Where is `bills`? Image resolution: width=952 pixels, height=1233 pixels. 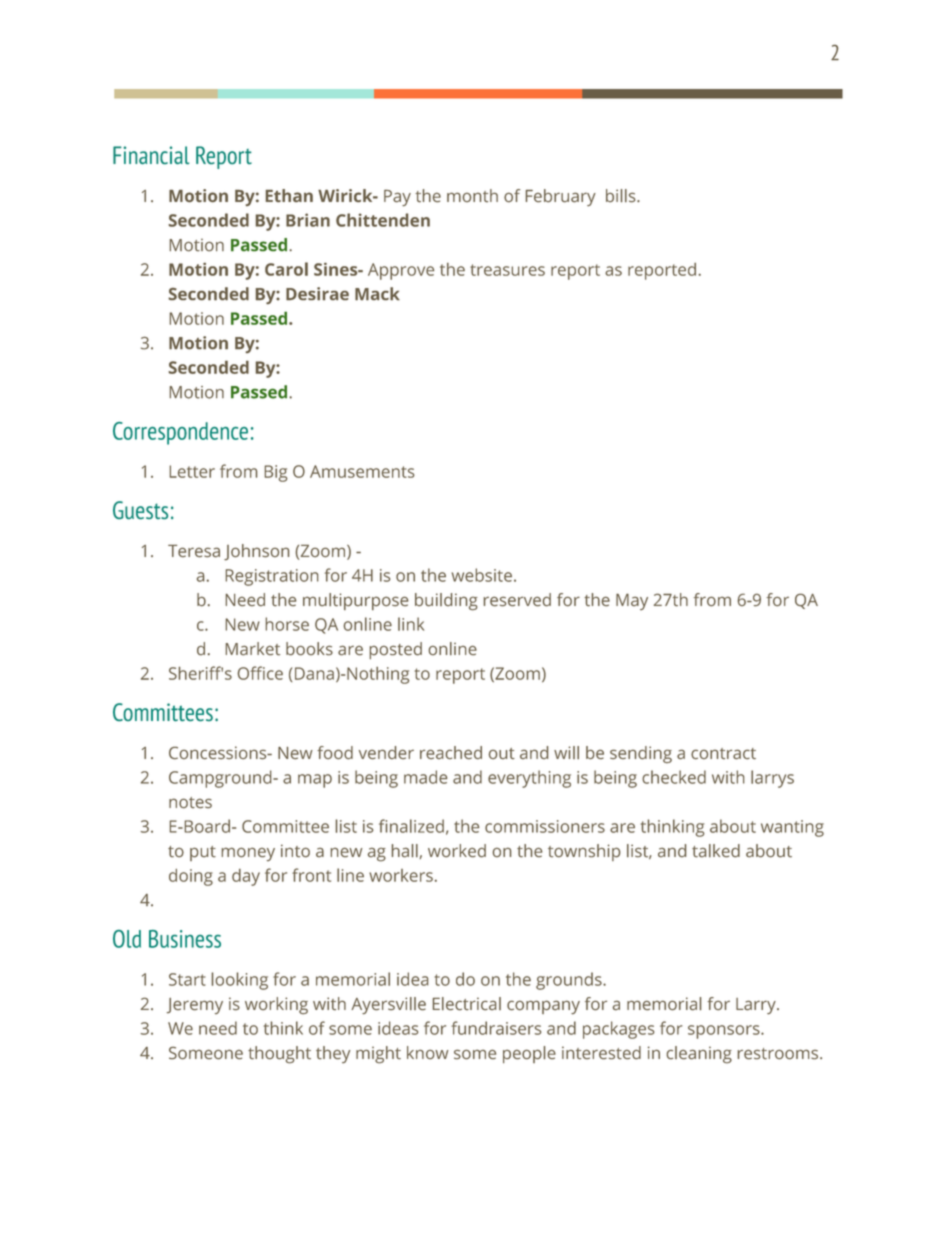
bills is located at coordinates (622, 196).
